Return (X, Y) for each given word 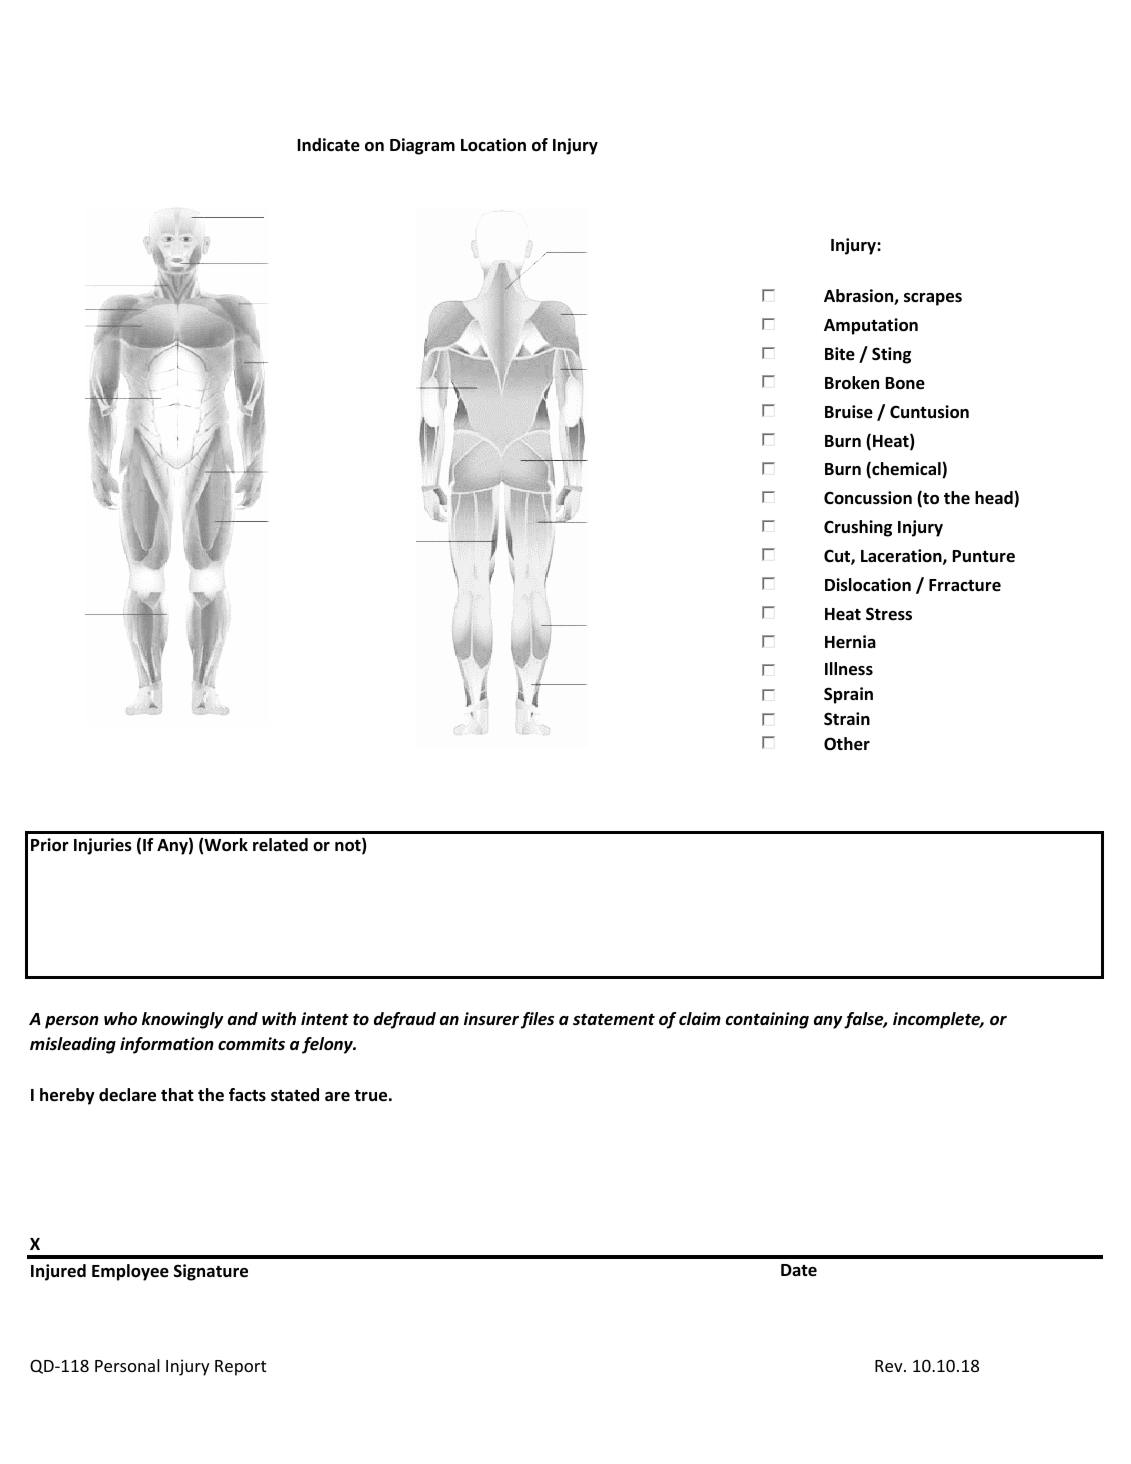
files (537, 1020)
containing (767, 1020)
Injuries (103, 846)
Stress (889, 614)
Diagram (422, 146)
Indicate (329, 145)
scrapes (933, 299)
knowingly (183, 1020)
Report (241, 1368)
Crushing (858, 528)
